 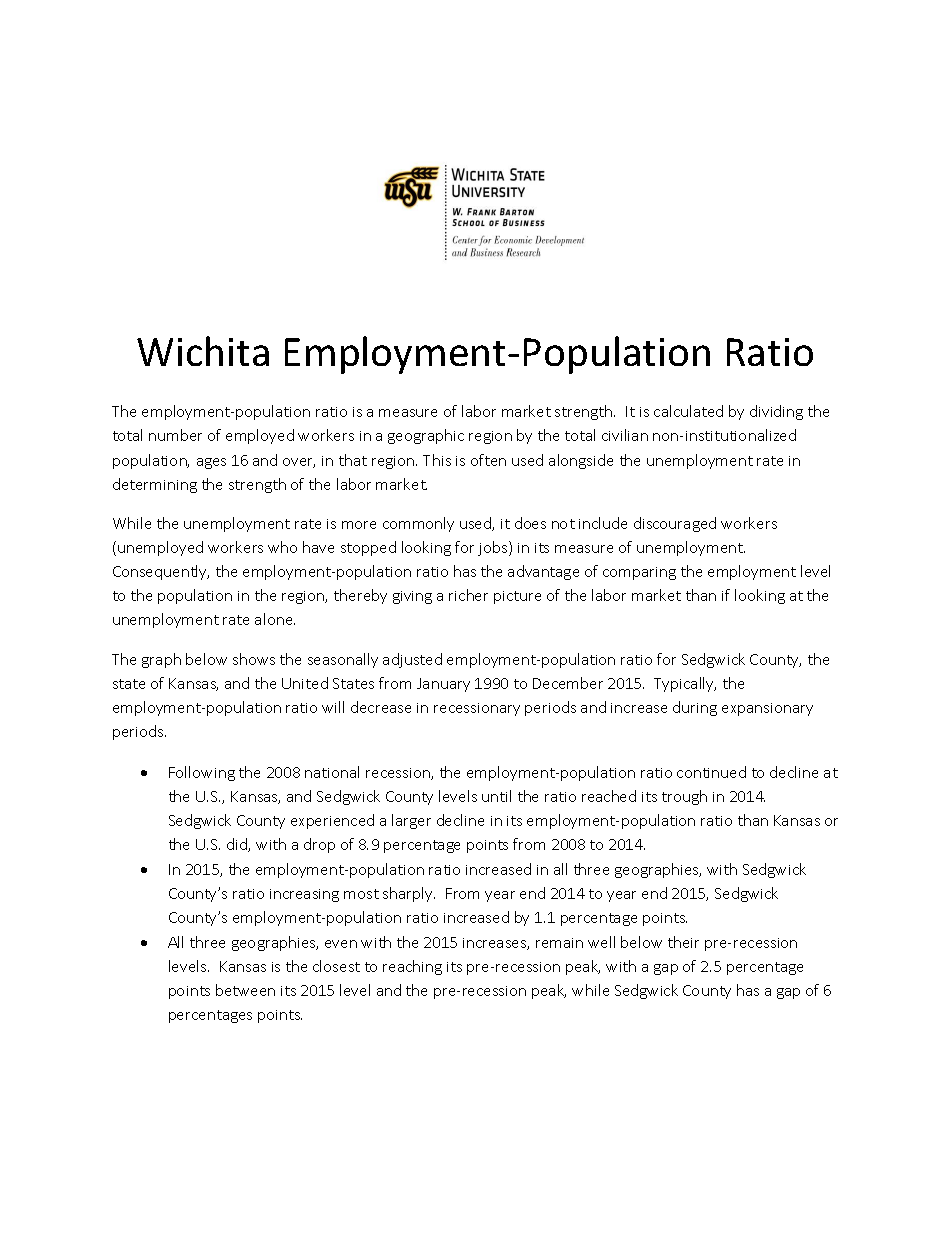 I want to click on comparing, so click(x=639, y=573).
